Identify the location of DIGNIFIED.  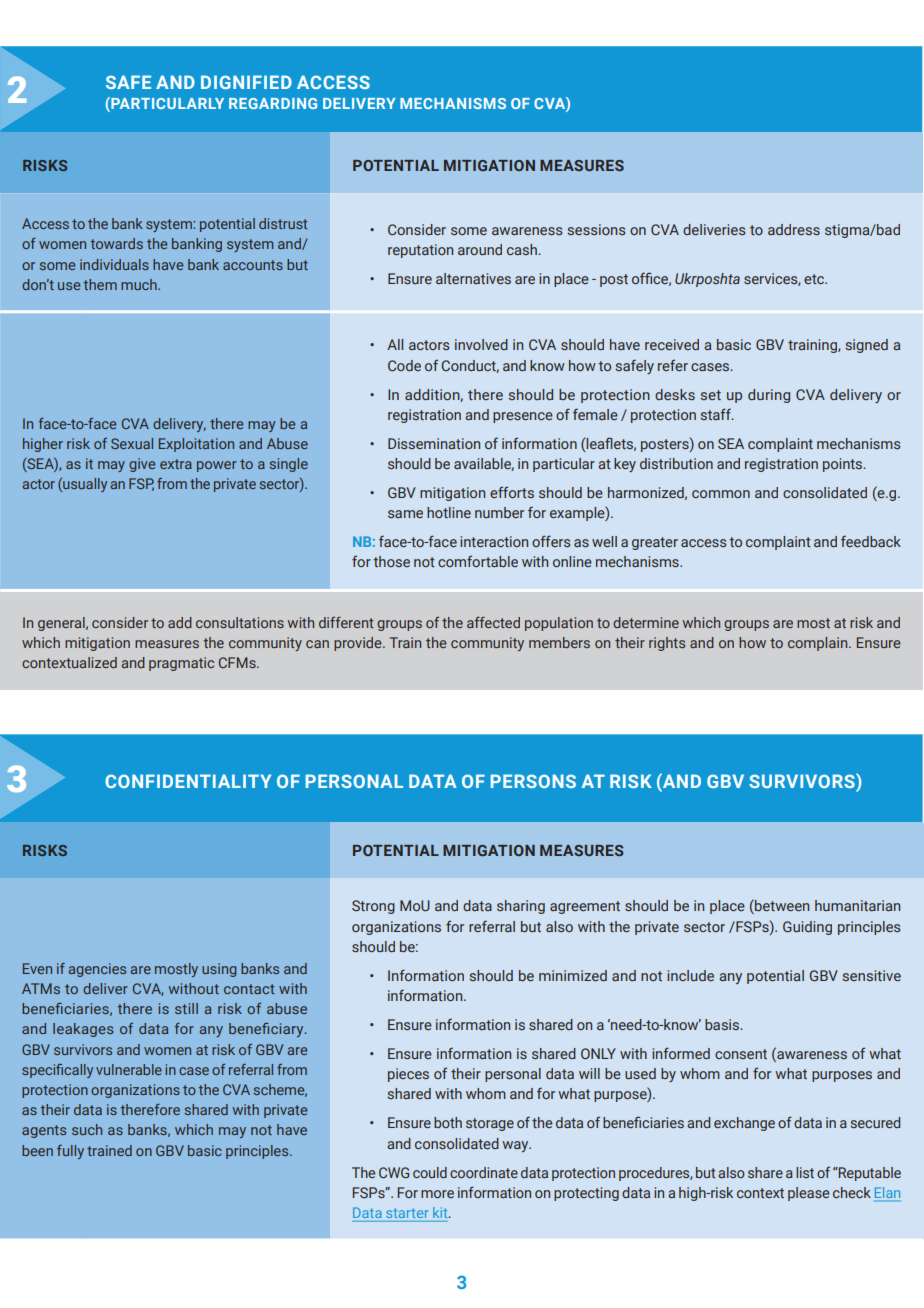
(246, 82).
